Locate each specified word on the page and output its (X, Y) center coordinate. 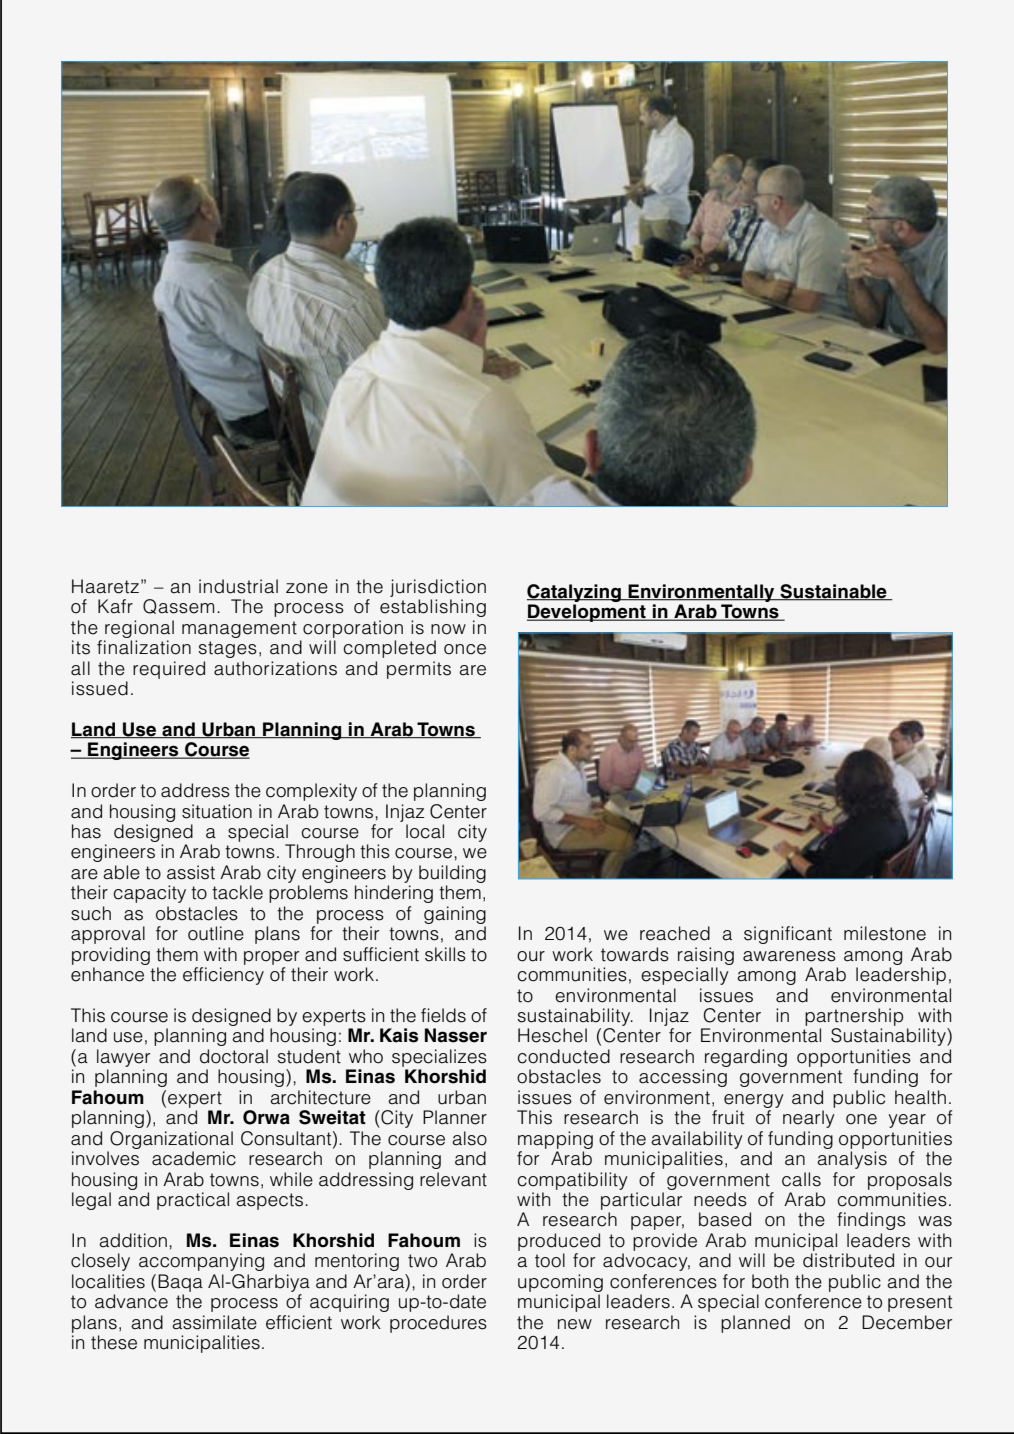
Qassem (178, 606)
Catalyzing (575, 593)
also (469, 1138)
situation (217, 811)
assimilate (214, 1322)
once (465, 649)
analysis (852, 1160)
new (575, 1324)
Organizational (171, 1140)
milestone (885, 933)
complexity (311, 792)
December (907, 1322)
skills (445, 954)
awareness (789, 956)
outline (216, 933)
